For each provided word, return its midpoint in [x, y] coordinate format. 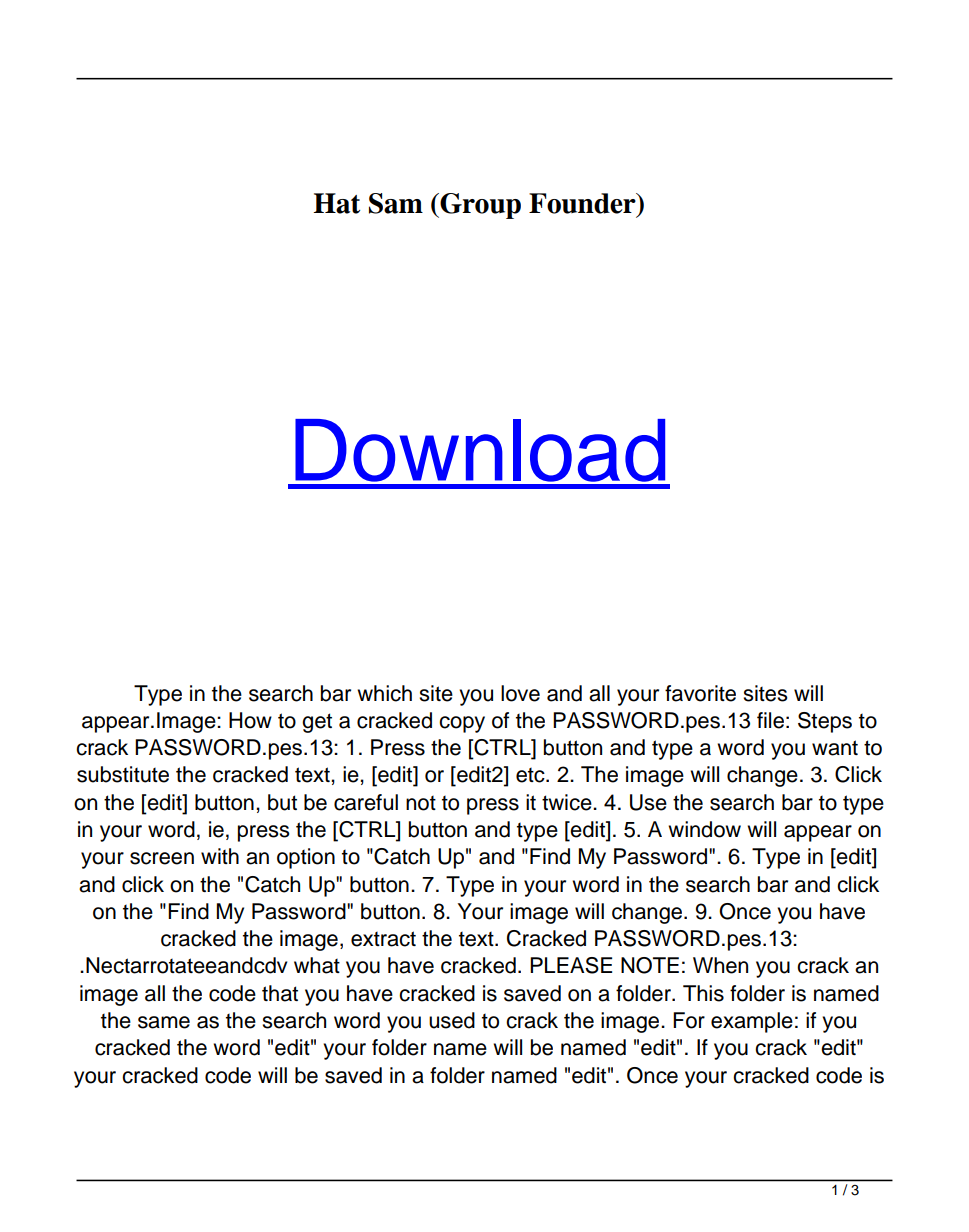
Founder [583, 203]
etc [531, 775]
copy [462, 724]
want [835, 748]
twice [568, 802]
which [384, 693]
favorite [700, 693]
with [220, 856]
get [317, 723]
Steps [825, 722]
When [720, 965]
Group [479, 206]
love [520, 693]
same [164, 1022]
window [704, 829]
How [250, 720]
